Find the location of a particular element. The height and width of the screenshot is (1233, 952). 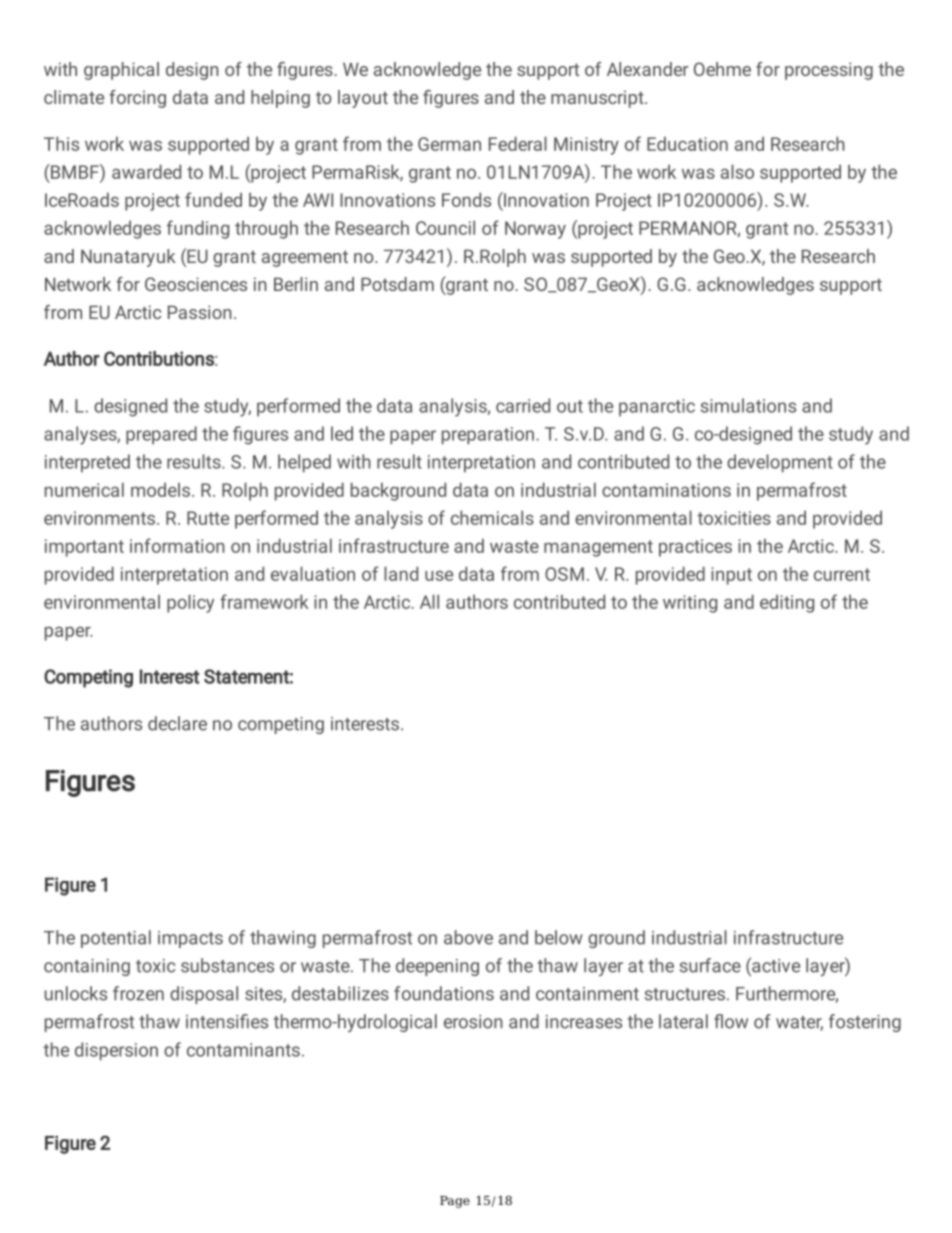

water is located at coordinates (799, 1023).
